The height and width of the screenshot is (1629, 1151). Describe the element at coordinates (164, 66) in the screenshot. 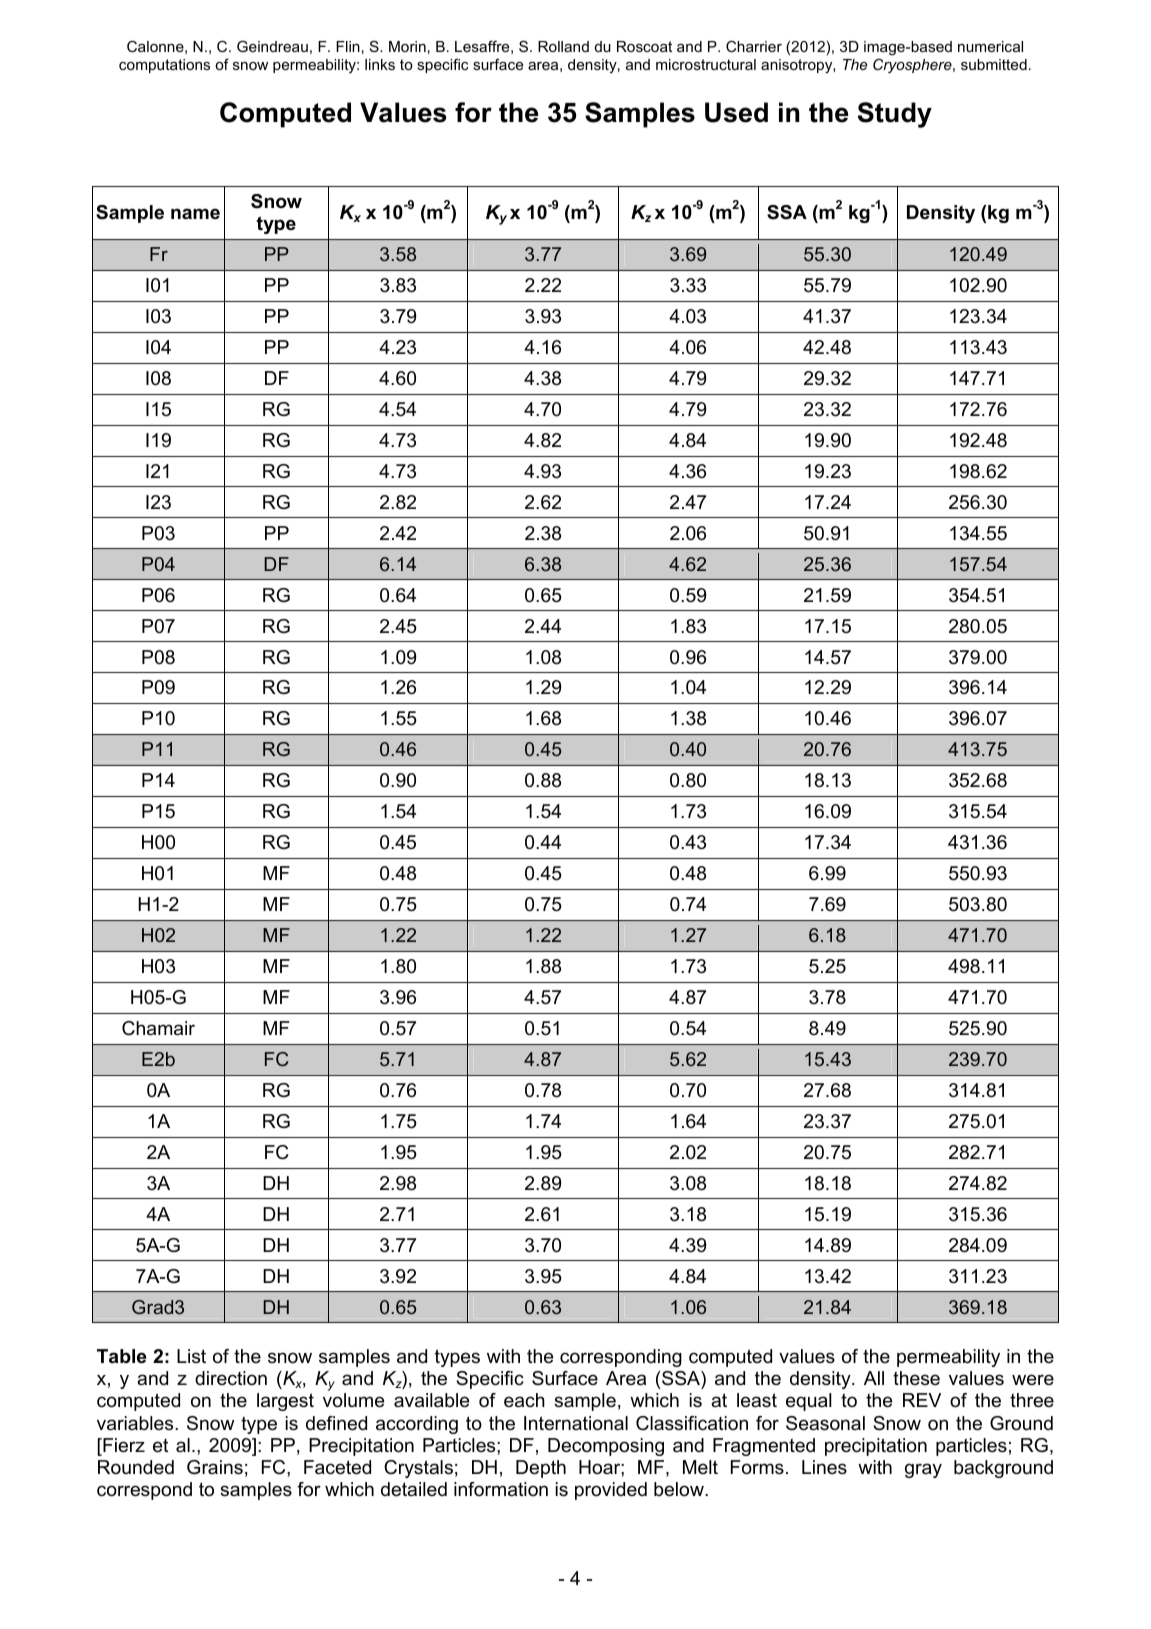

I see `computations` at that location.
